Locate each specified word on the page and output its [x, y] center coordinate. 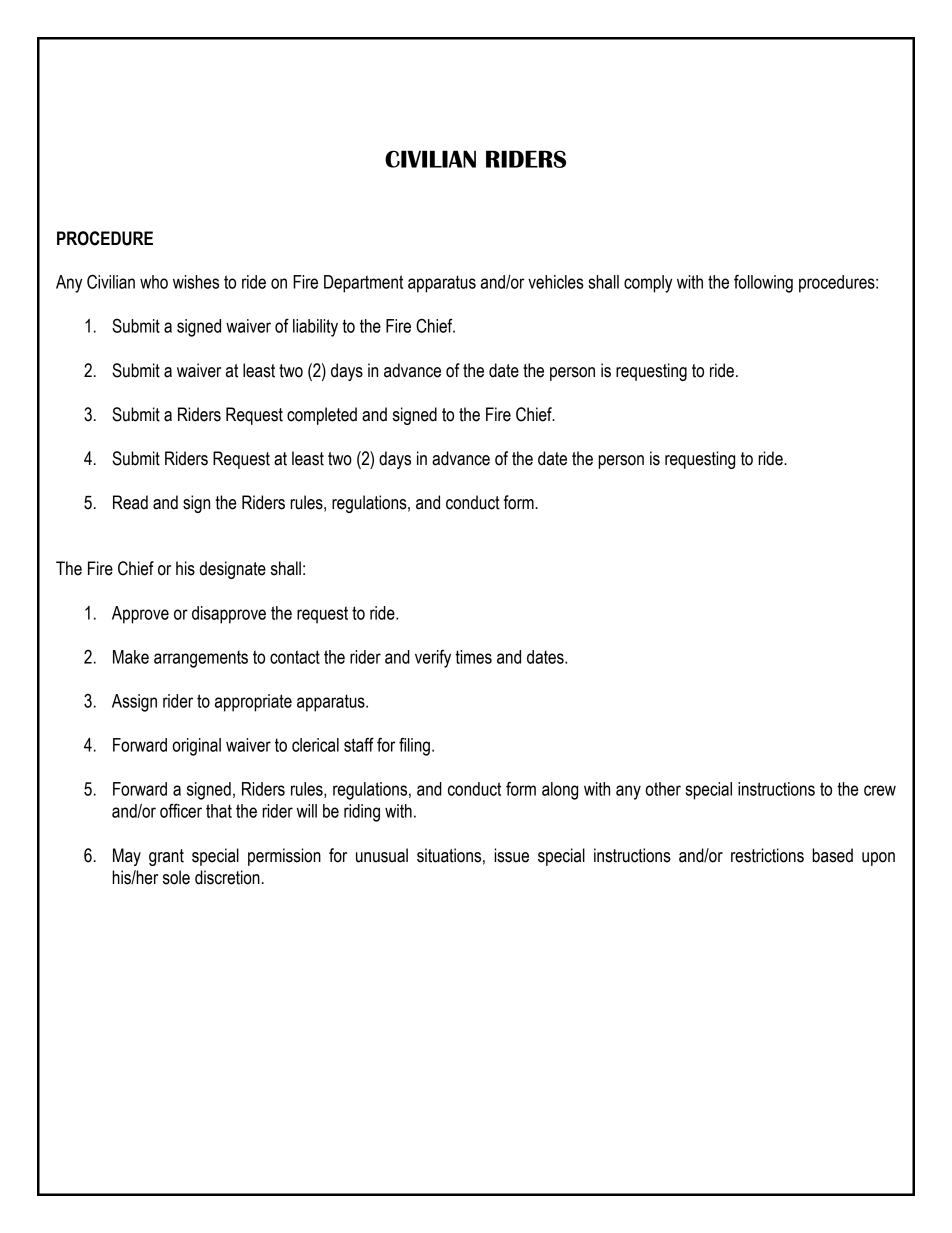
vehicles [556, 282]
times [473, 657]
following [763, 283]
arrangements [201, 659]
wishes [196, 282]
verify [433, 659]
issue [511, 855]
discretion [227, 877]
